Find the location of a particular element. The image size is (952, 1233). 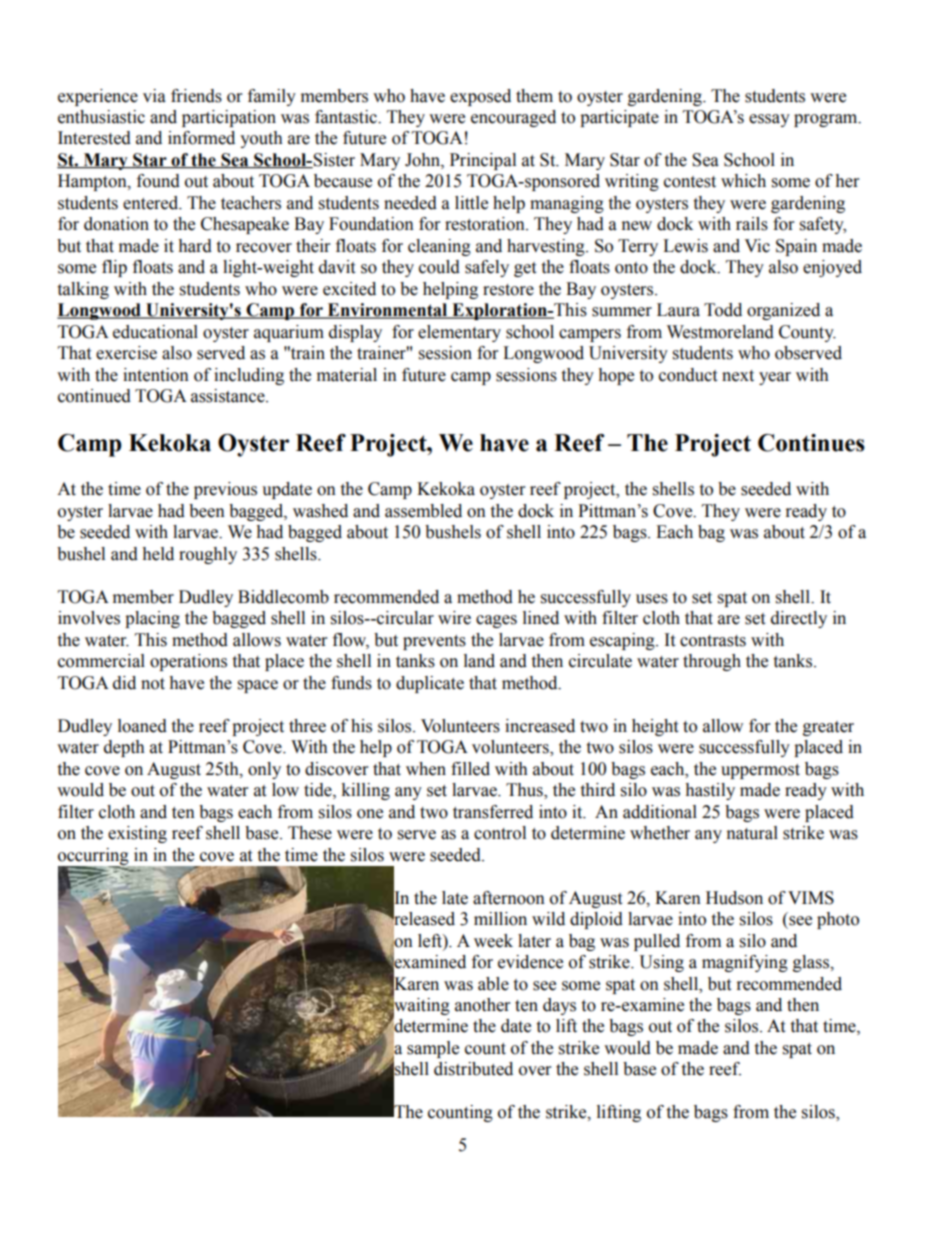

existing is located at coordinates (137, 834).
